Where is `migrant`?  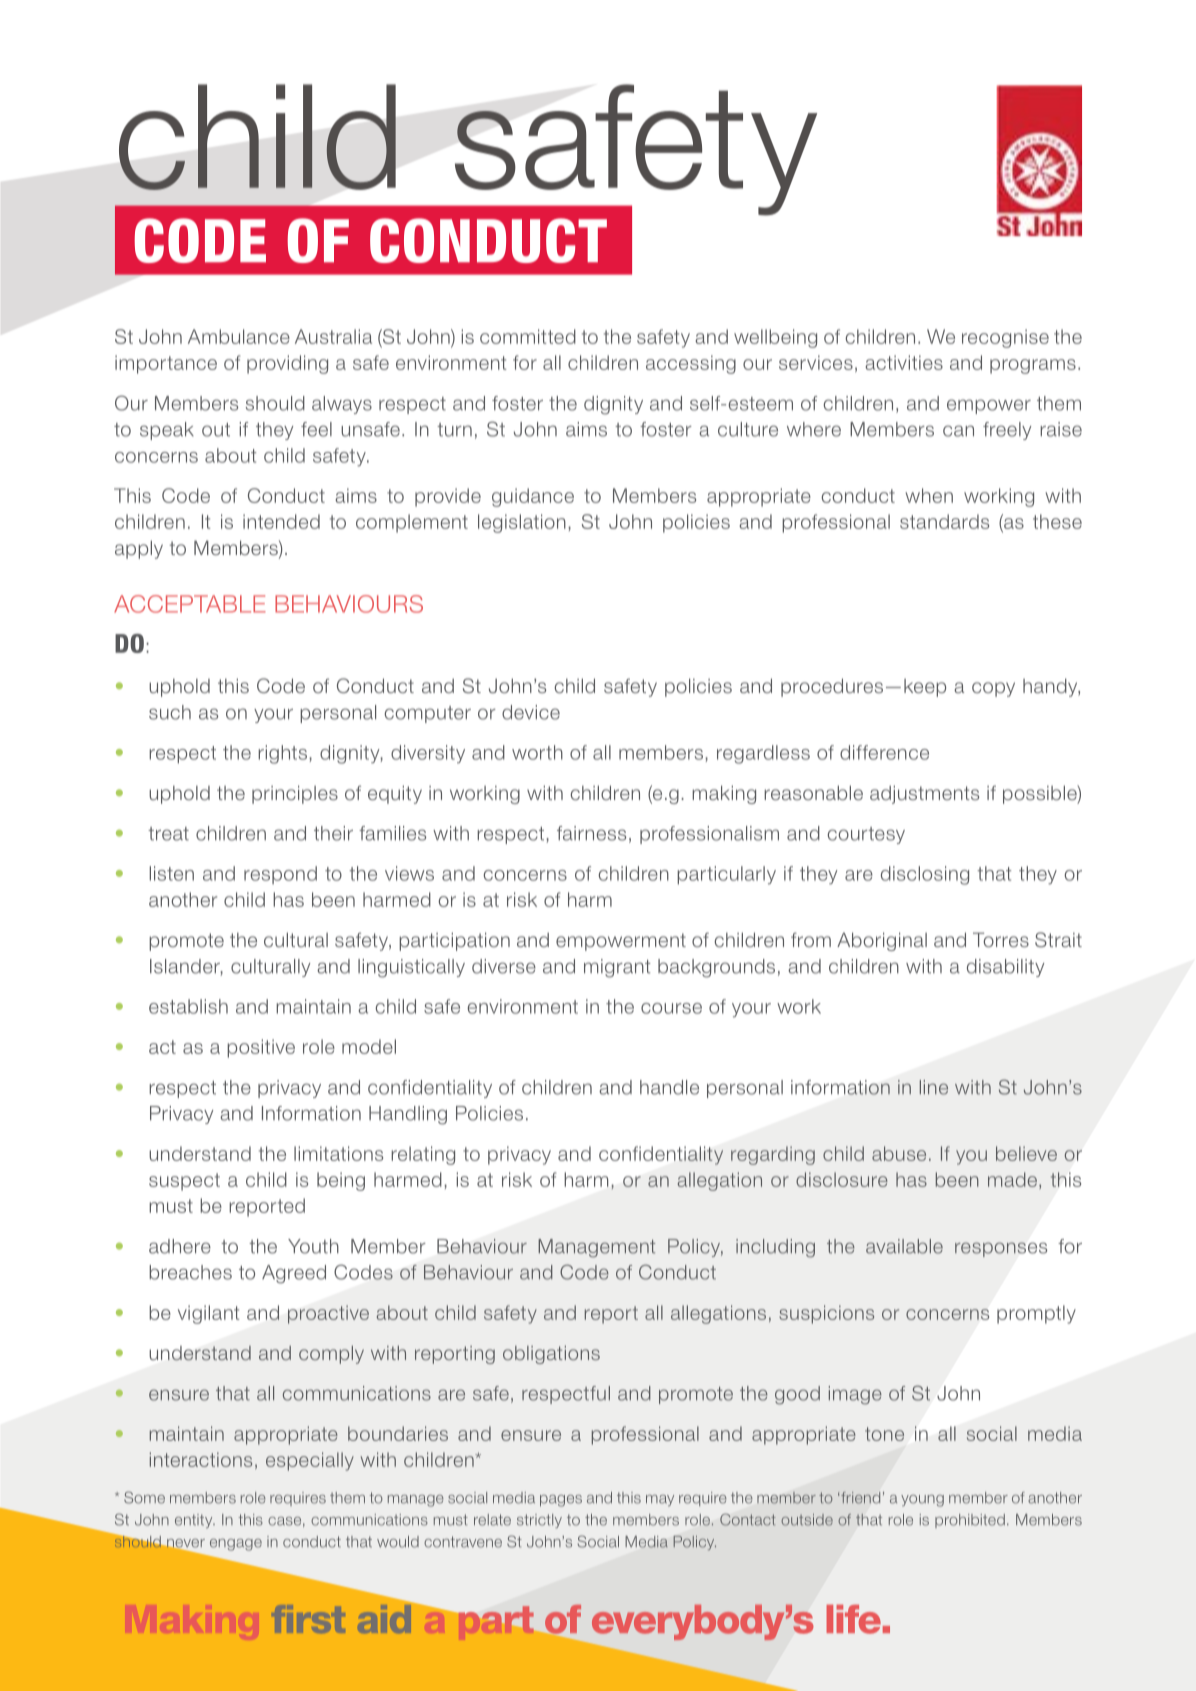
migrant is located at coordinates (617, 968).
